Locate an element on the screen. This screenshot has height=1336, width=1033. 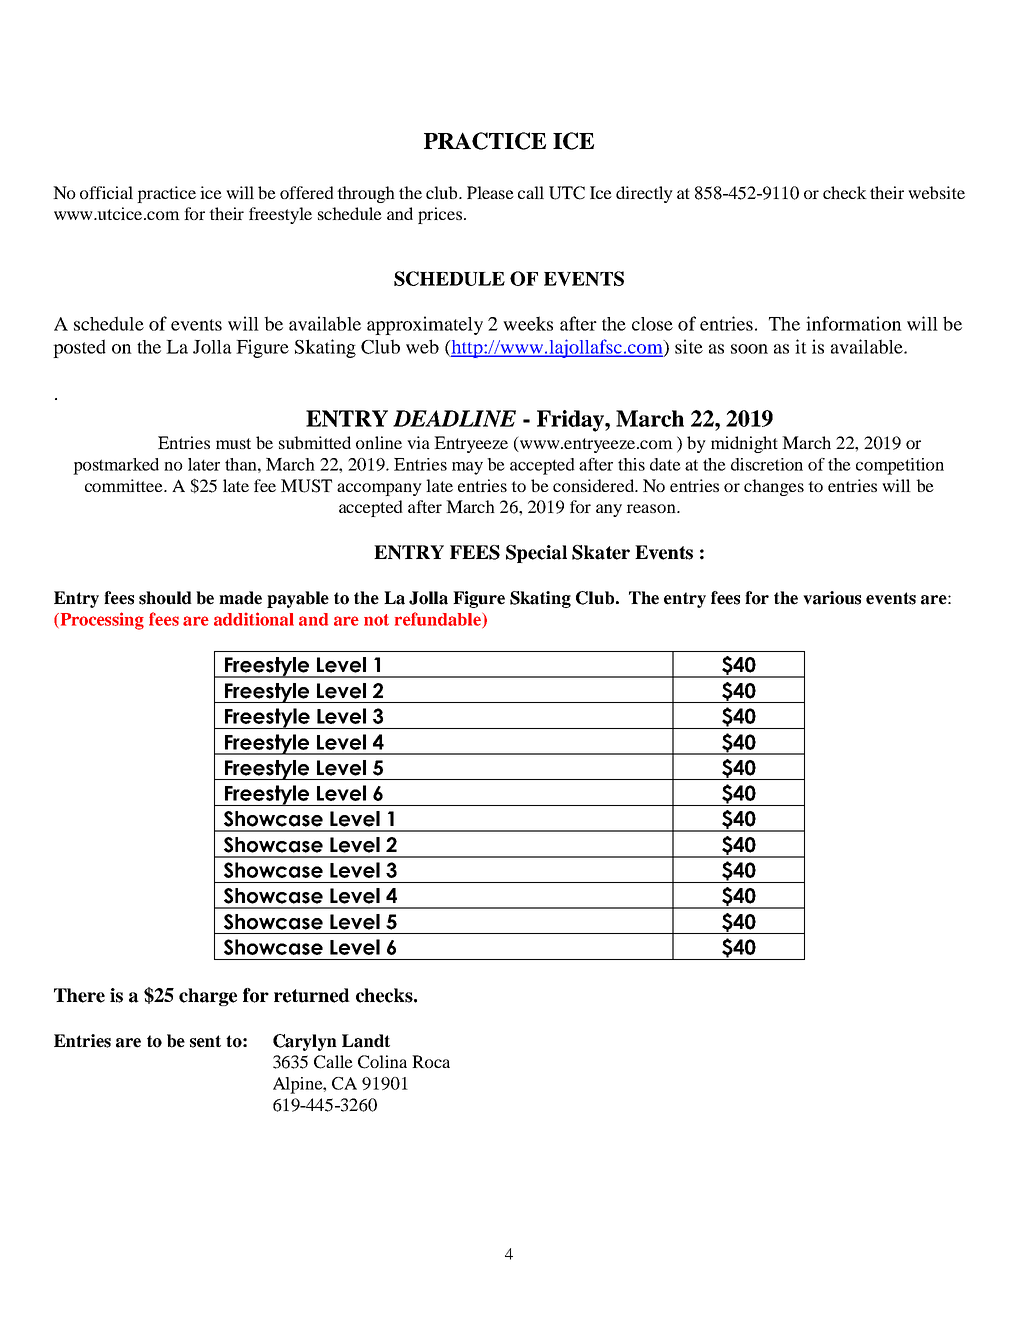
charge is located at coordinates (208, 997).
